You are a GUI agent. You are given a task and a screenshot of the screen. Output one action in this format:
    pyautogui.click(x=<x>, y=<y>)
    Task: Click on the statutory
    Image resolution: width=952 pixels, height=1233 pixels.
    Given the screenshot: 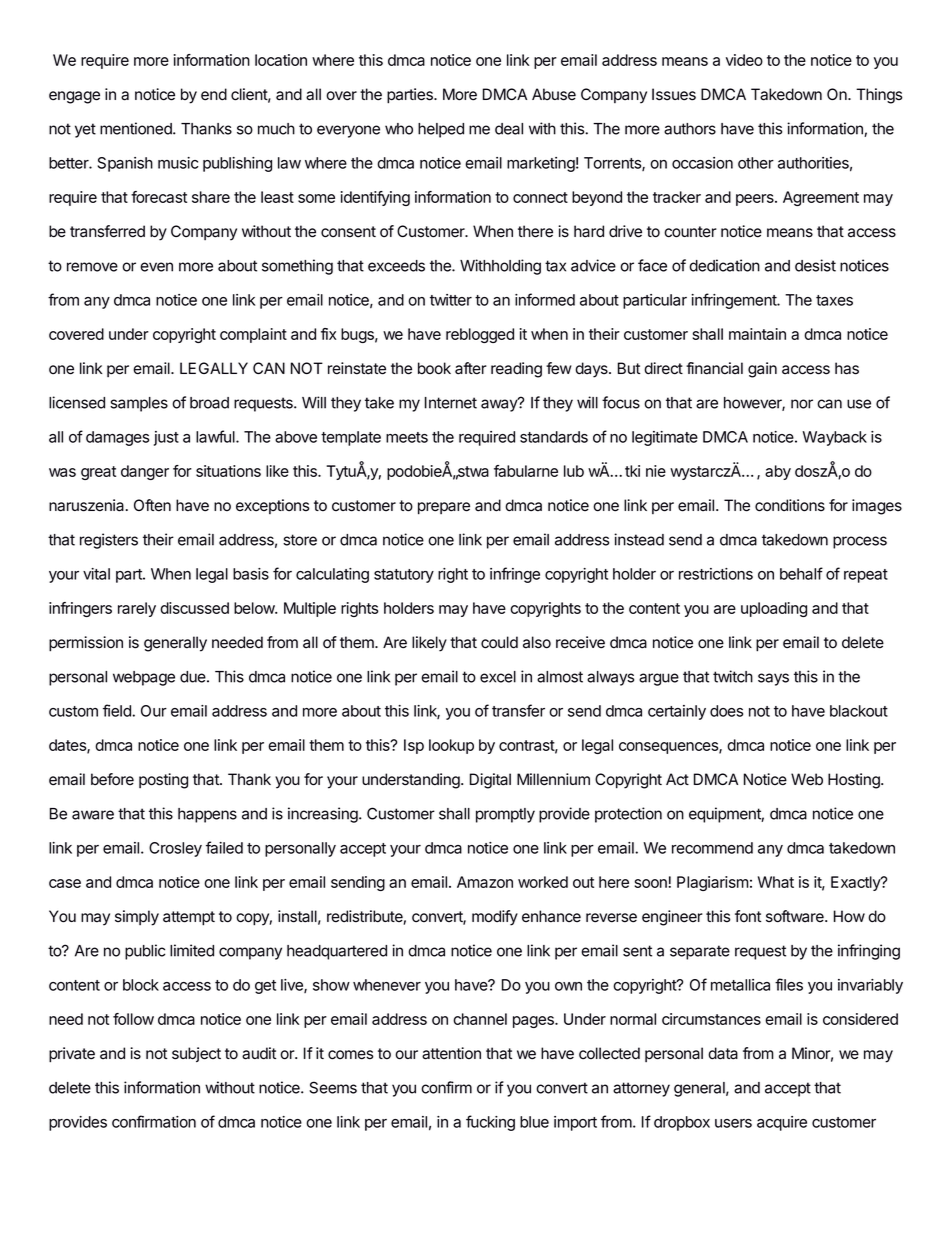 What is the action you would take?
    pyautogui.click(x=404, y=576)
